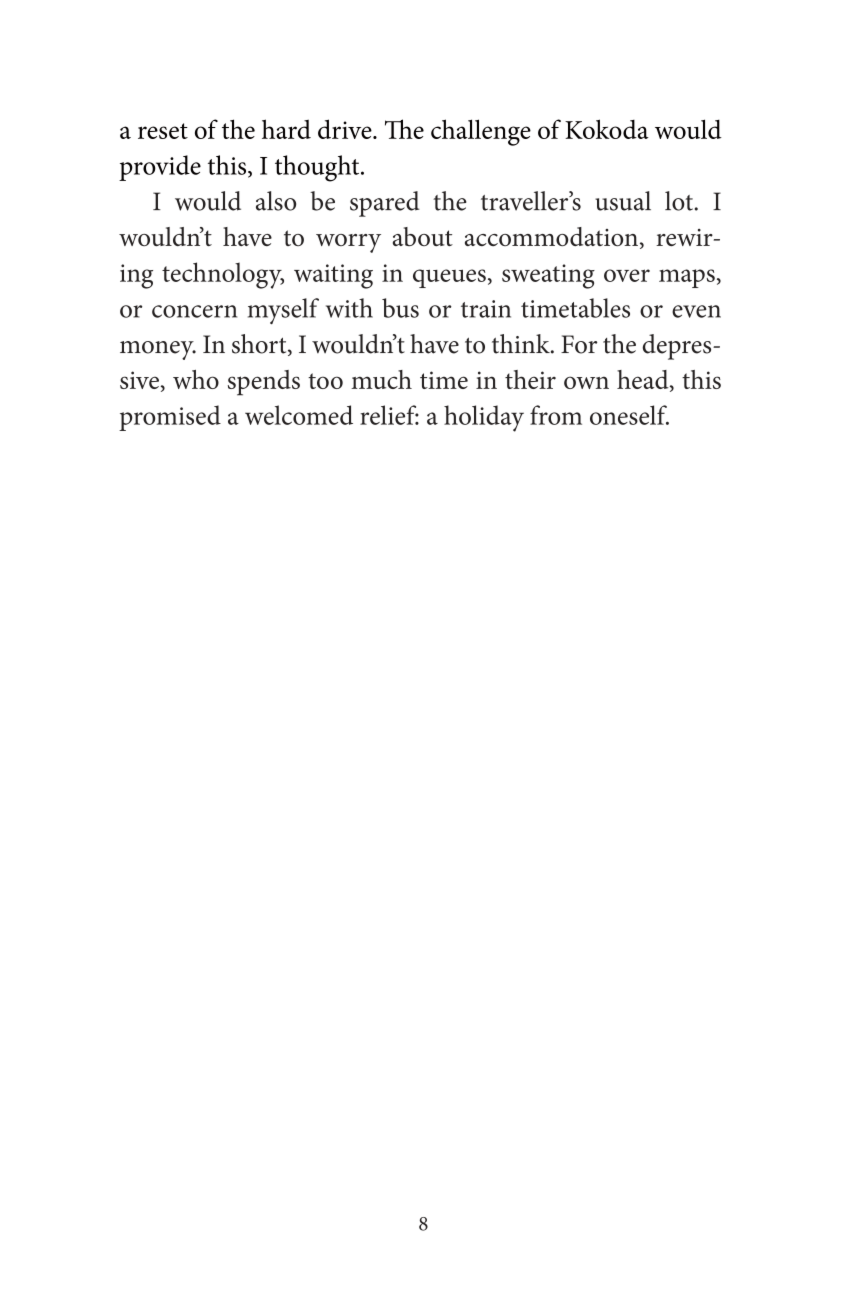 This screenshot has width=854, height=1311. What do you see at coordinates (551, 236) in the screenshot?
I see `accommodation` at bounding box center [551, 236].
